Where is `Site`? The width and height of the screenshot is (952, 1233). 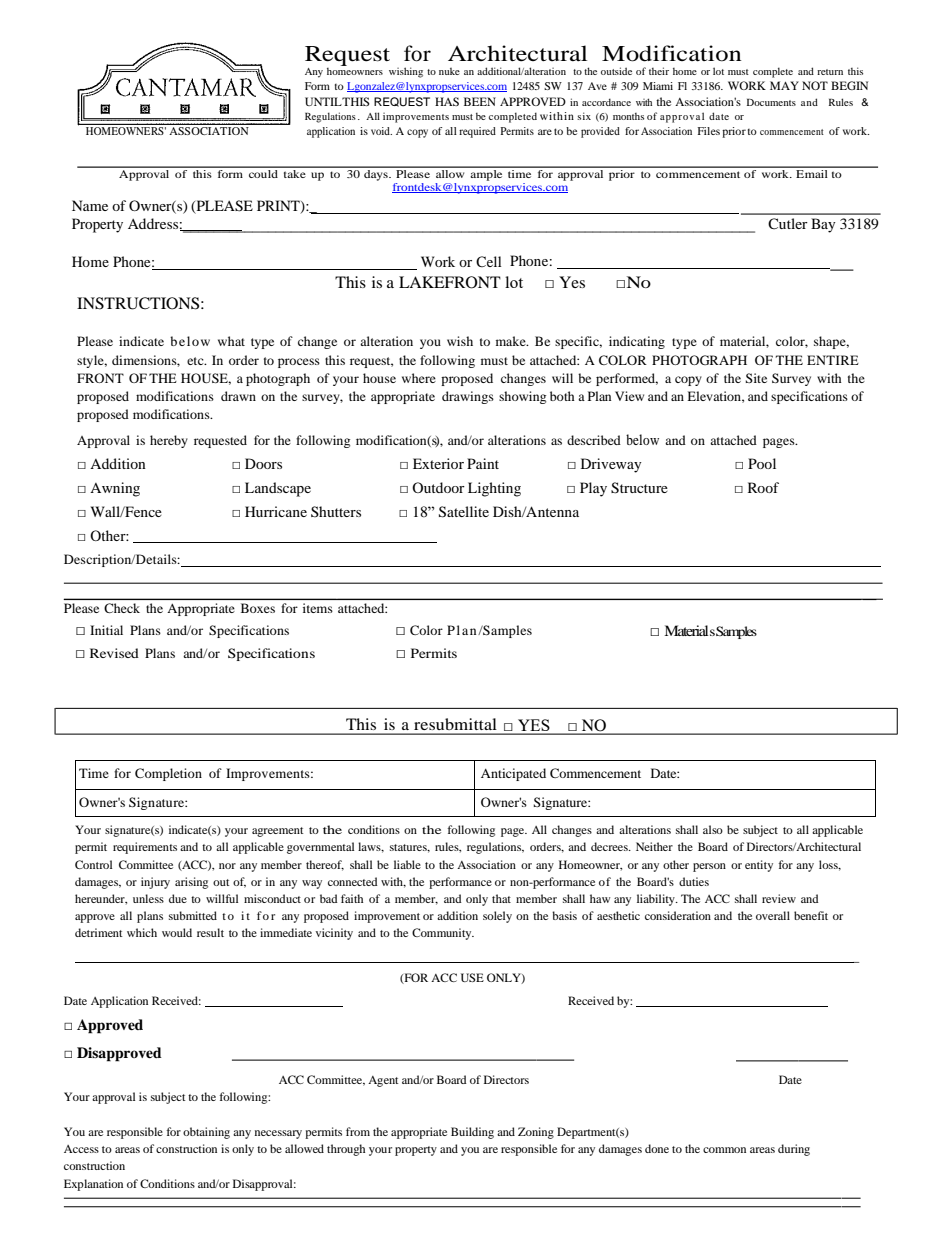 Site is located at coordinates (756, 378).
